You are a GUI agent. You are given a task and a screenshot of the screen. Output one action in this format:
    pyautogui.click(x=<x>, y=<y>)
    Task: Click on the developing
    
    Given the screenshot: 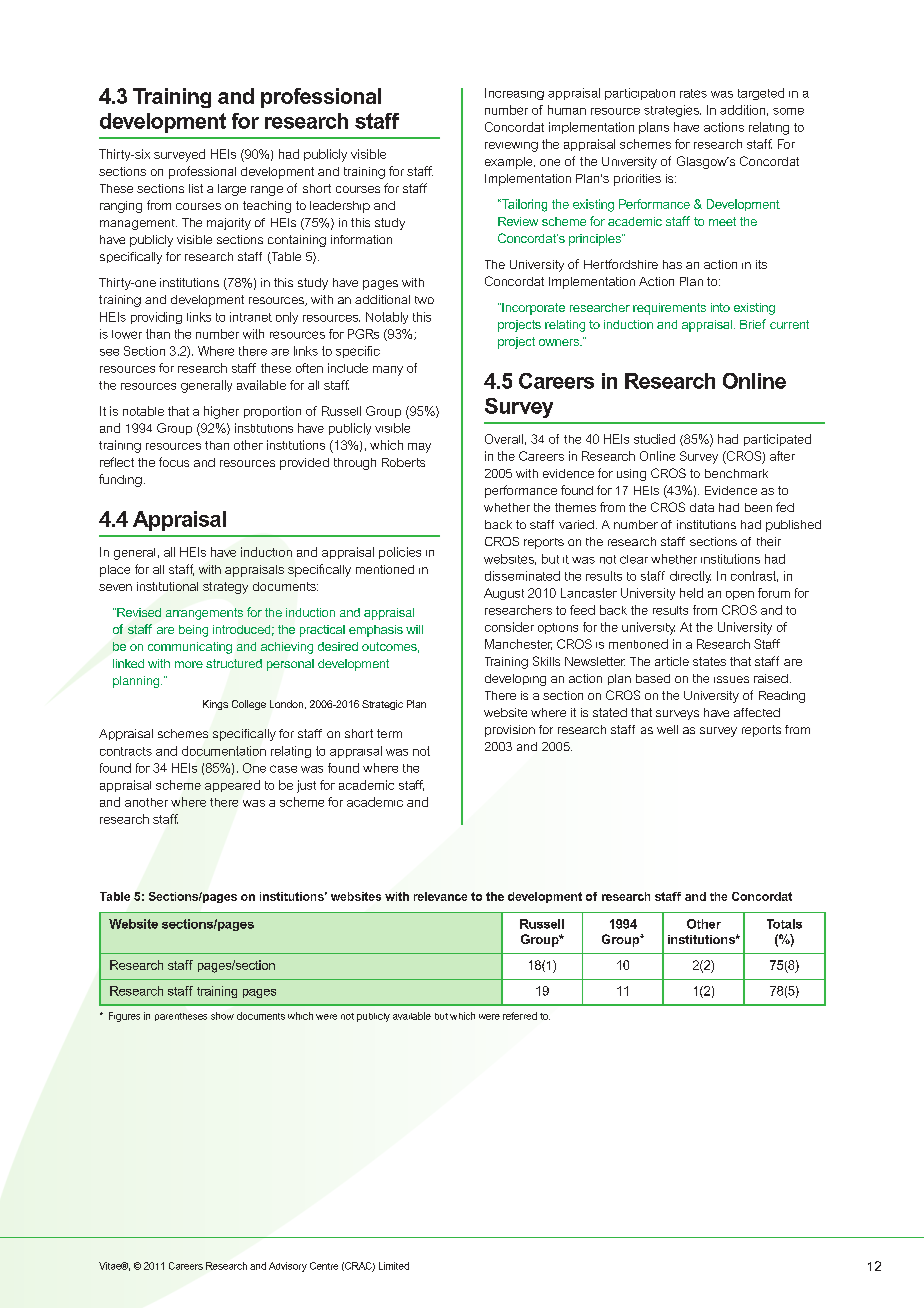 What is the action you would take?
    pyautogui.click(x=515, y=680)
